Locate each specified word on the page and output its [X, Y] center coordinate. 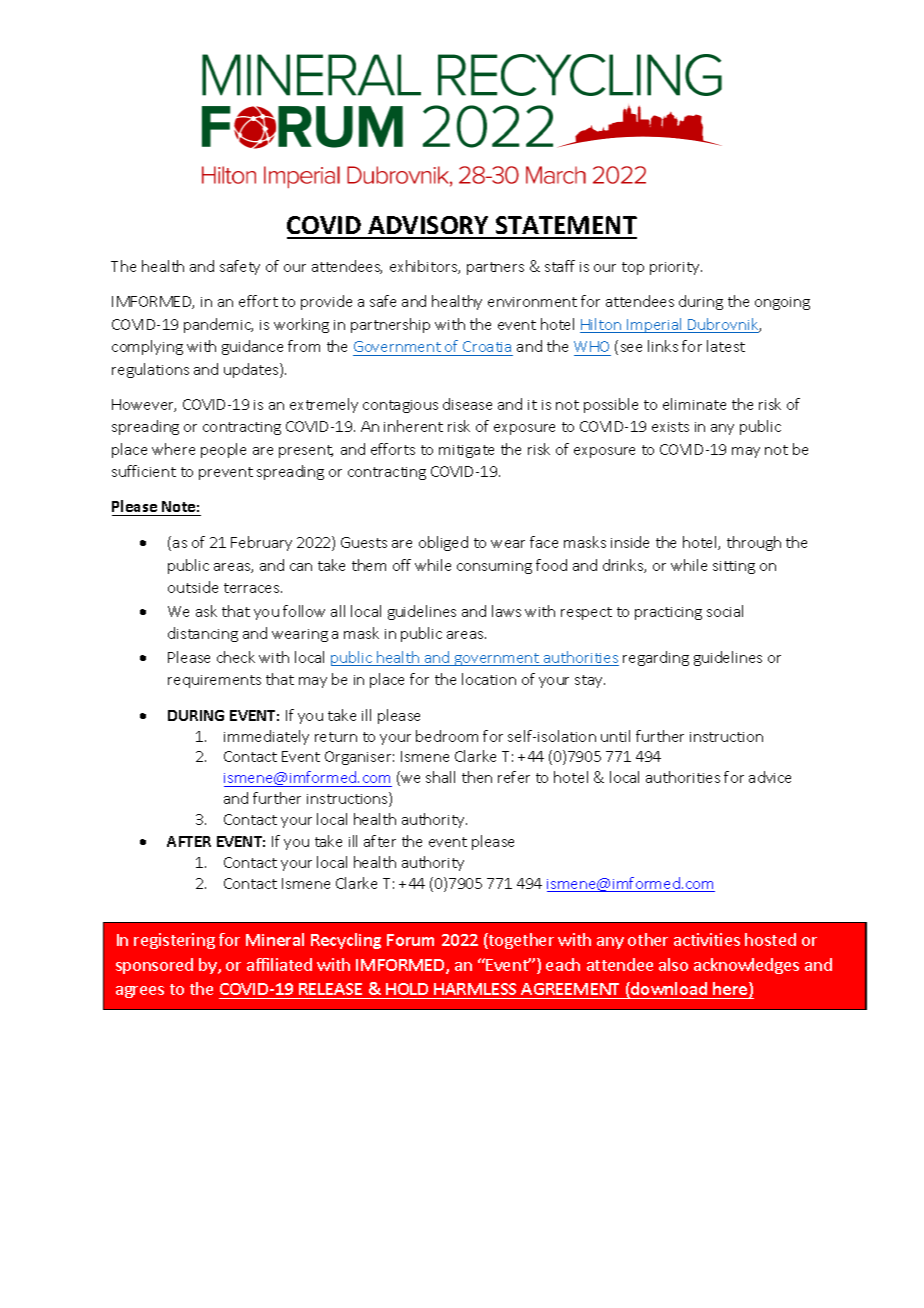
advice [770, 777]
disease [467, 404]
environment [532, 302]
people [223, 450]
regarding [656, 658]
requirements [214, 681]
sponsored [154, 966]
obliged [443, 543]
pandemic [218, 325]
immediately [266, 737]
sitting [734, 567]
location [489, 679]
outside [193, 587]
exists [670, 427]
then [477, 777]
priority [676, 268]
